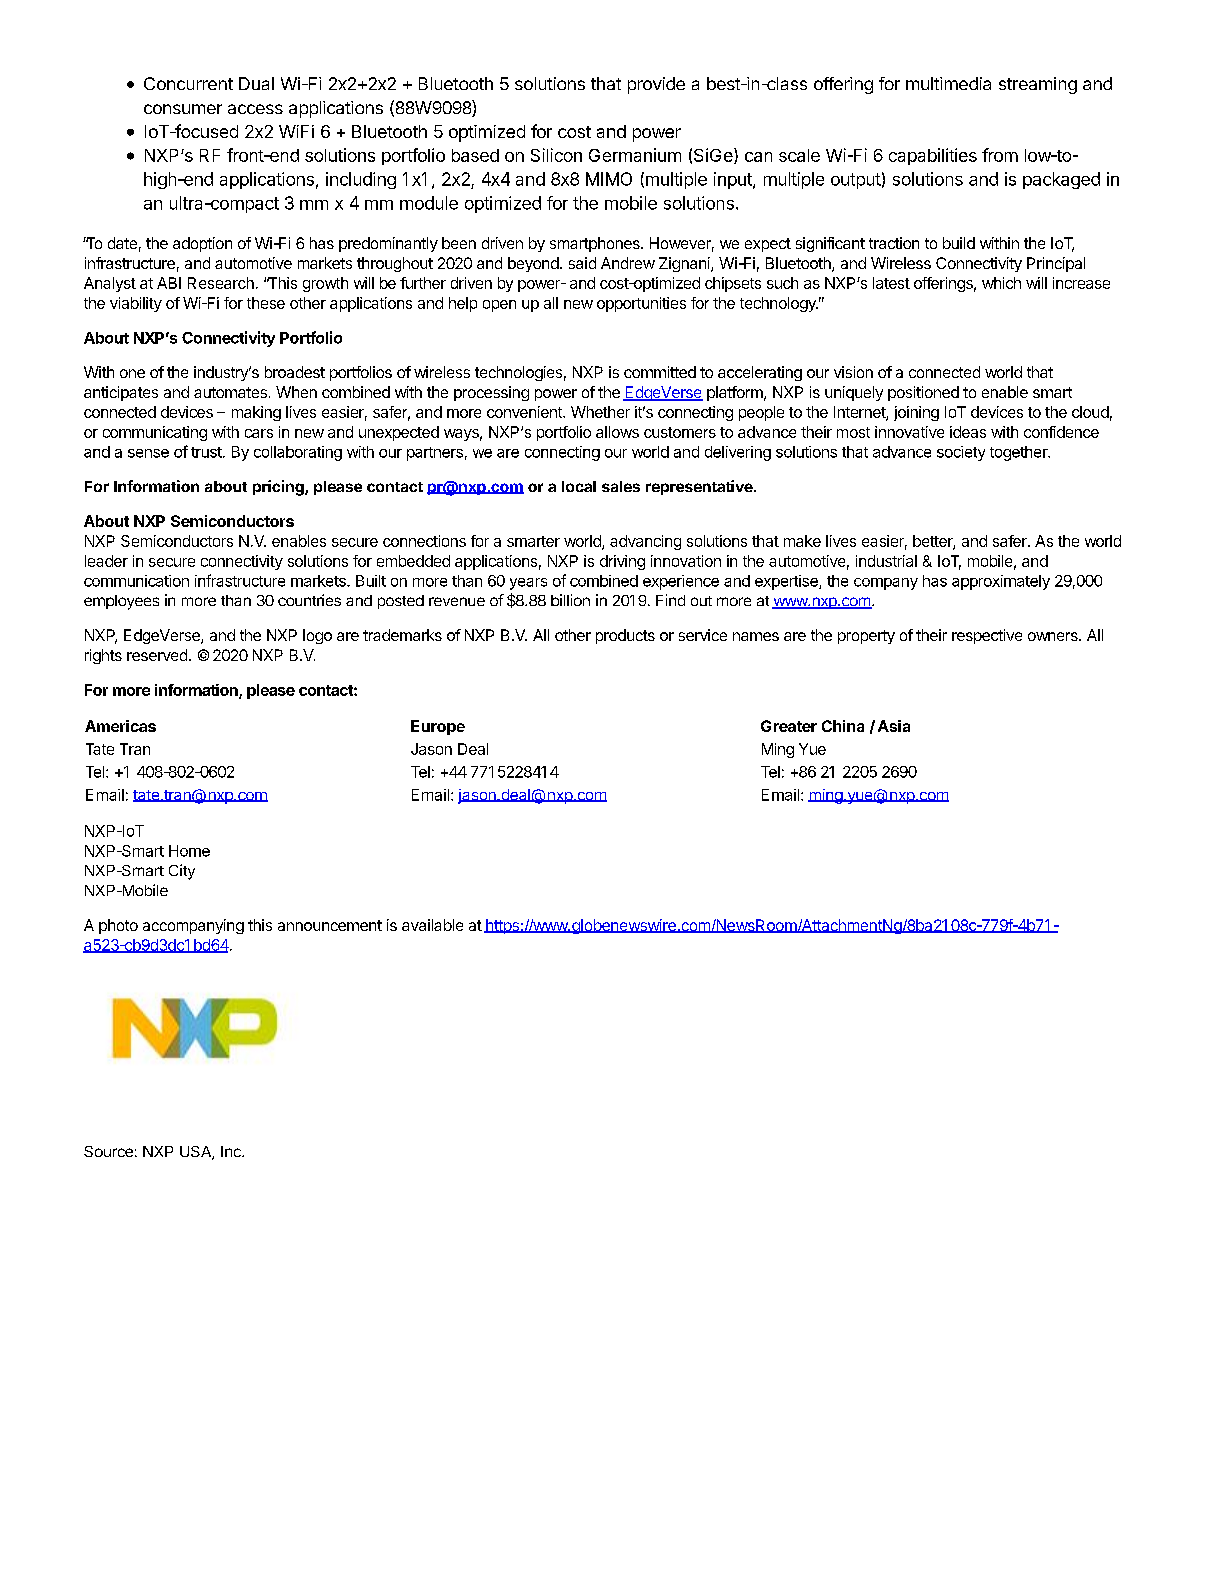 The width and height of the screenshot is (1215, 1572). I want to click on products, so click(625, 636).
